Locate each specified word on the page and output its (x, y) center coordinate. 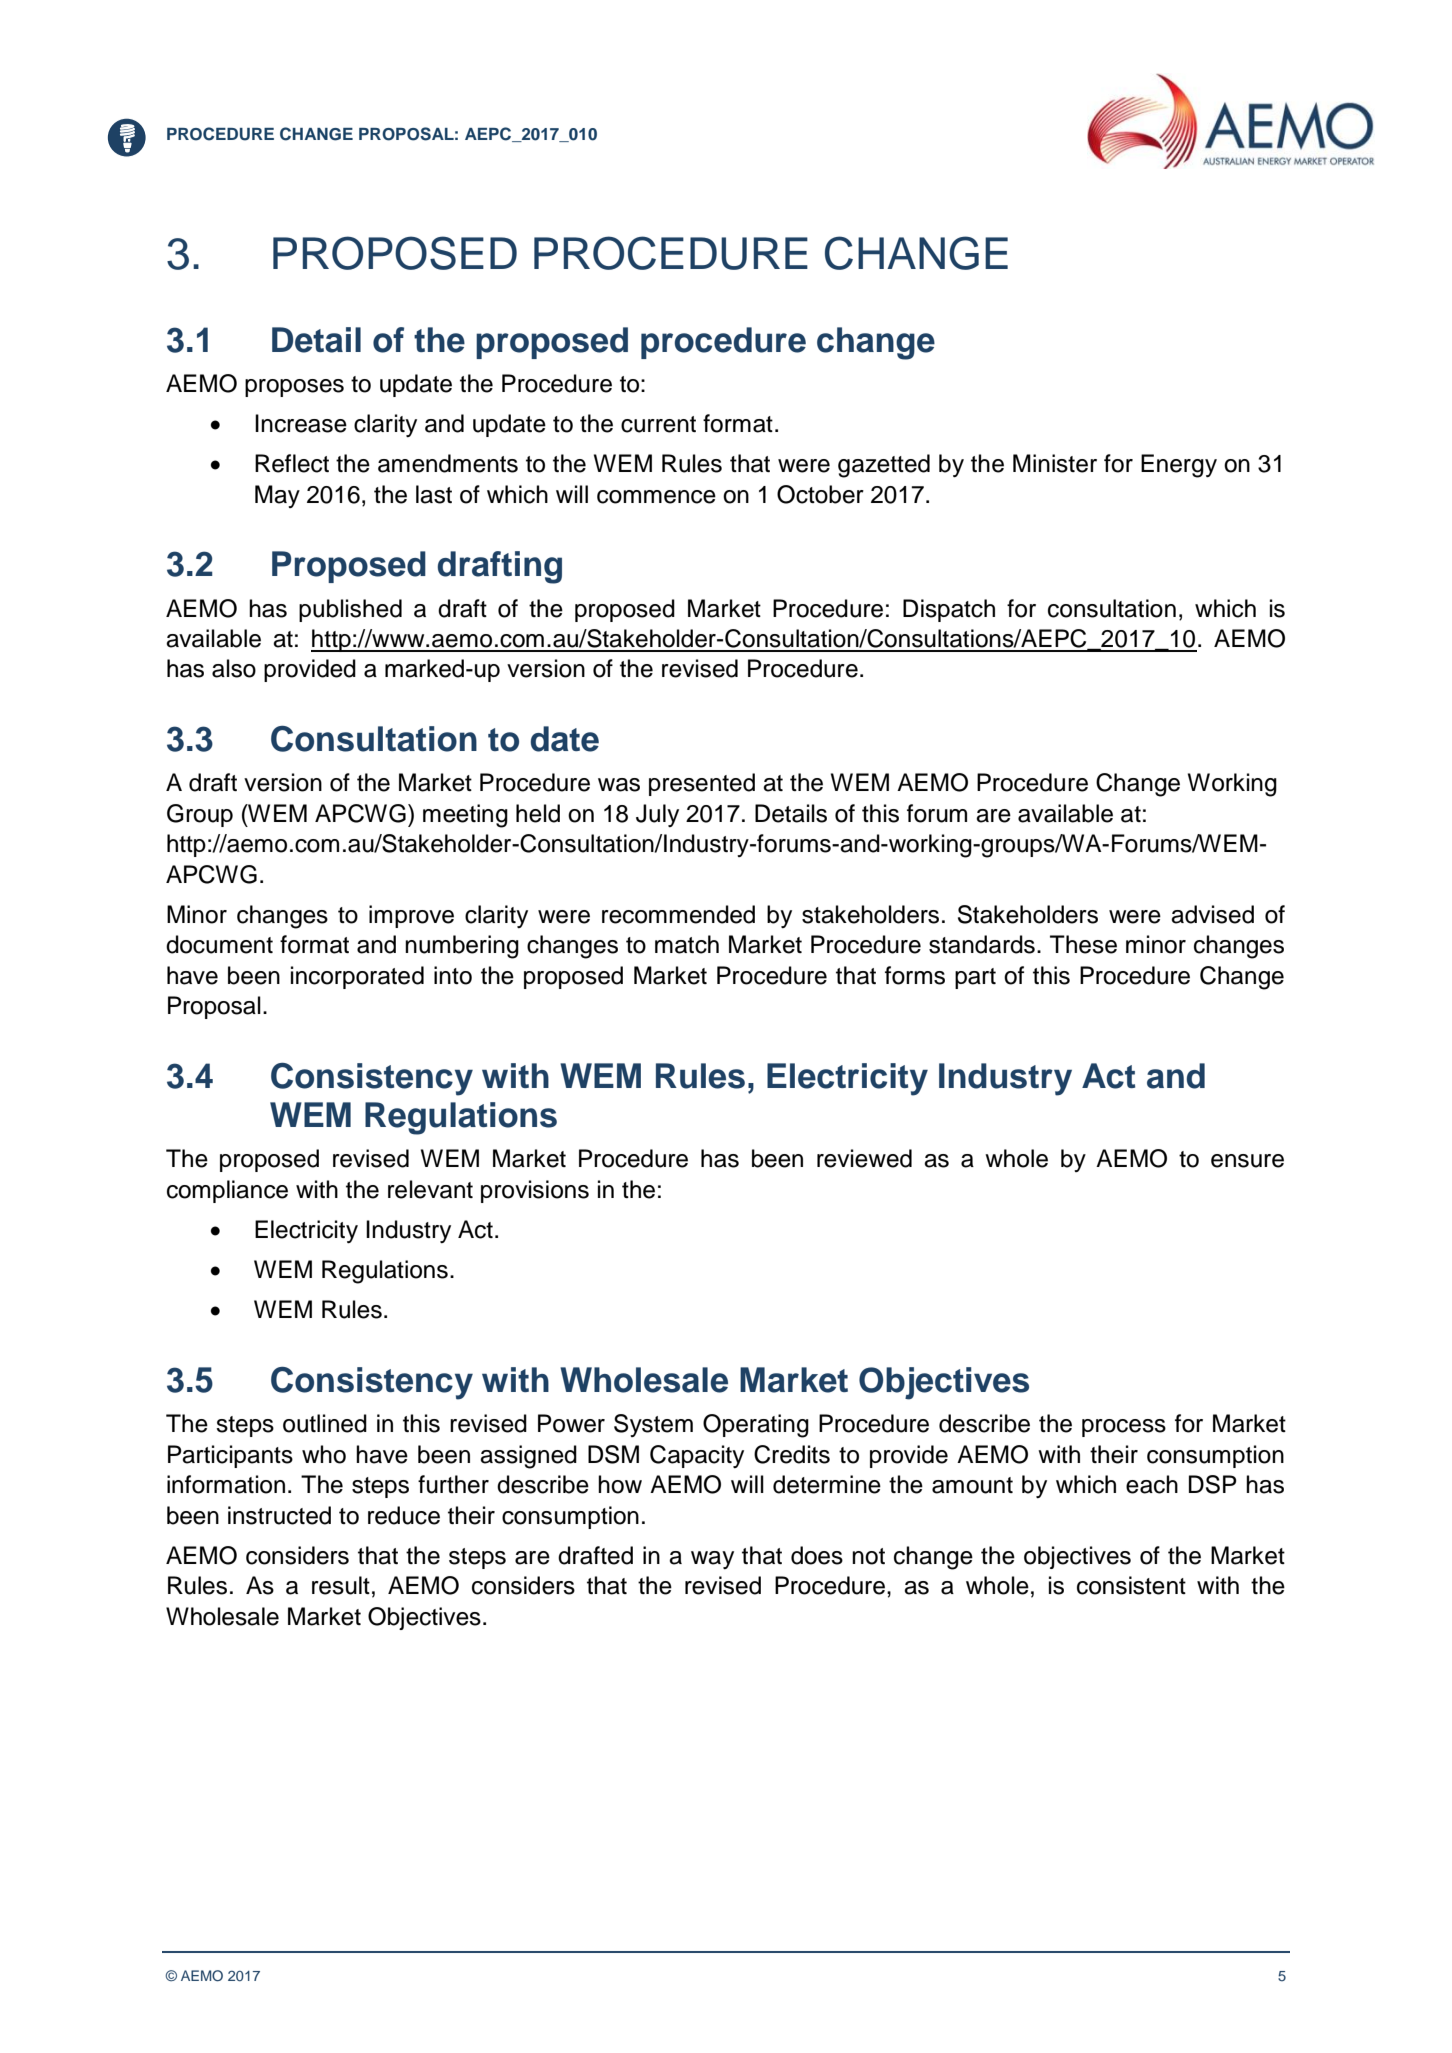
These (1083, 944)
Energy (1179, 466)
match (687, 944)
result (341, 1585)
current (658, 424)
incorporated (357, 977)
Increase (301, 423)
